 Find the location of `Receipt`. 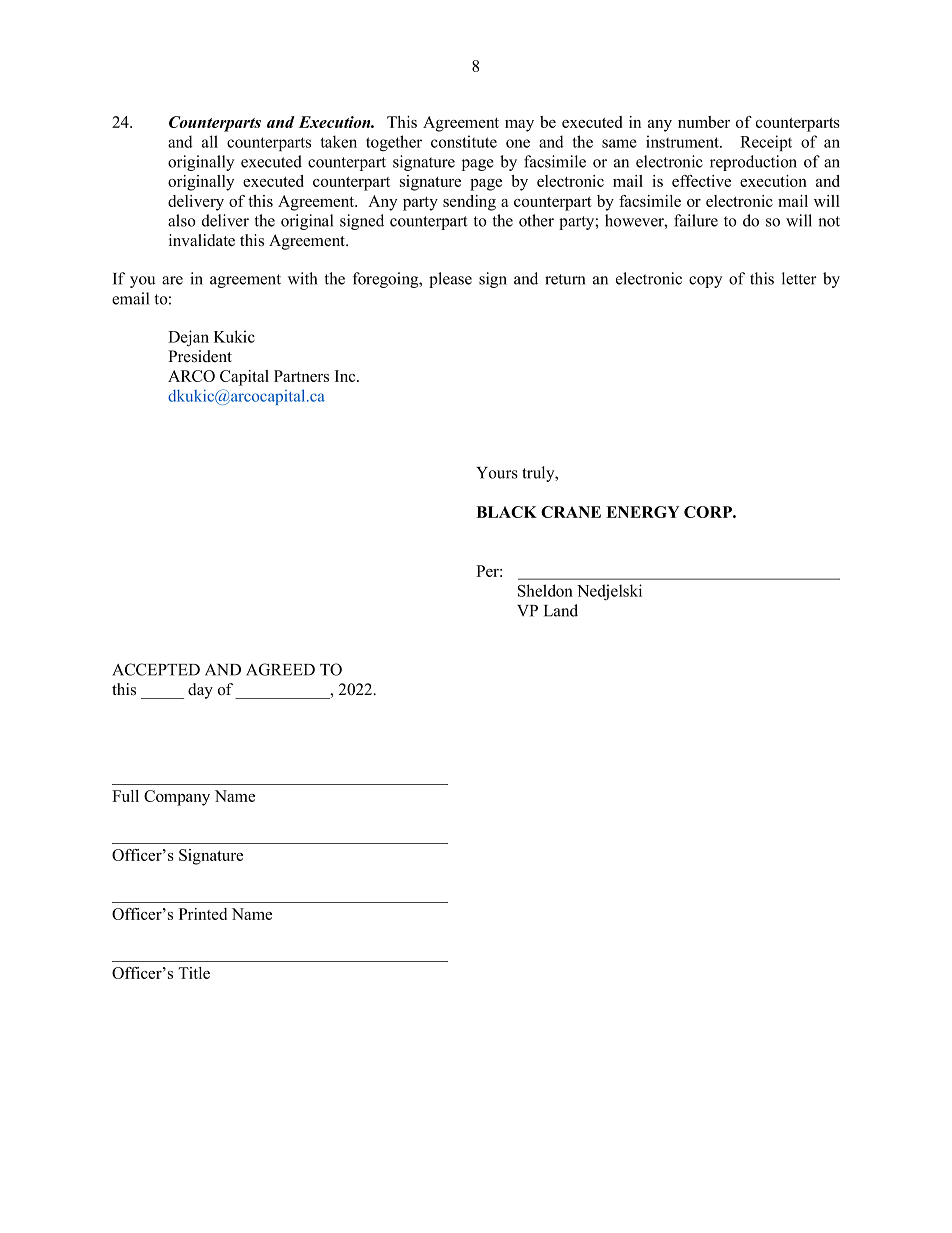

Receipt is located at coordinates (766, 143).
